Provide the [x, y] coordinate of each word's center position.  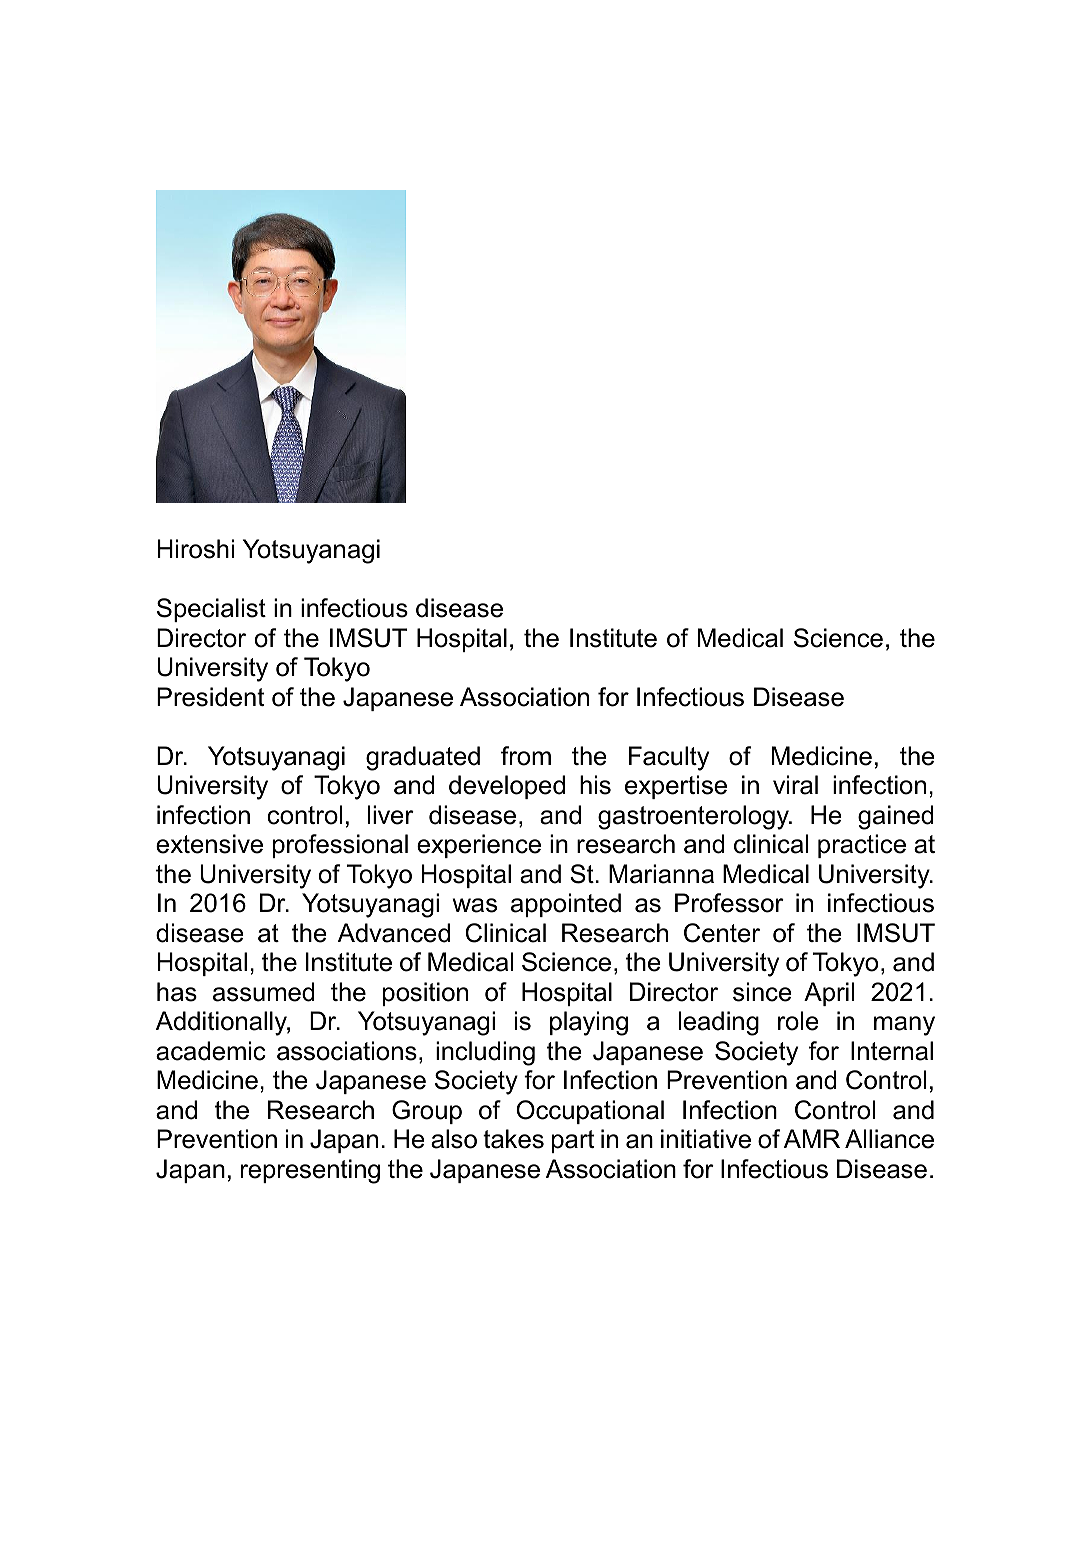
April [829, 994]
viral [795, 785]
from [526, 756]
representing [310, 1171]
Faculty [669, 758]
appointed [566, 905]
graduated [423, 758]
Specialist [211, 610]
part [573, 1141]
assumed [264, 992]
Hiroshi [196, 549]
